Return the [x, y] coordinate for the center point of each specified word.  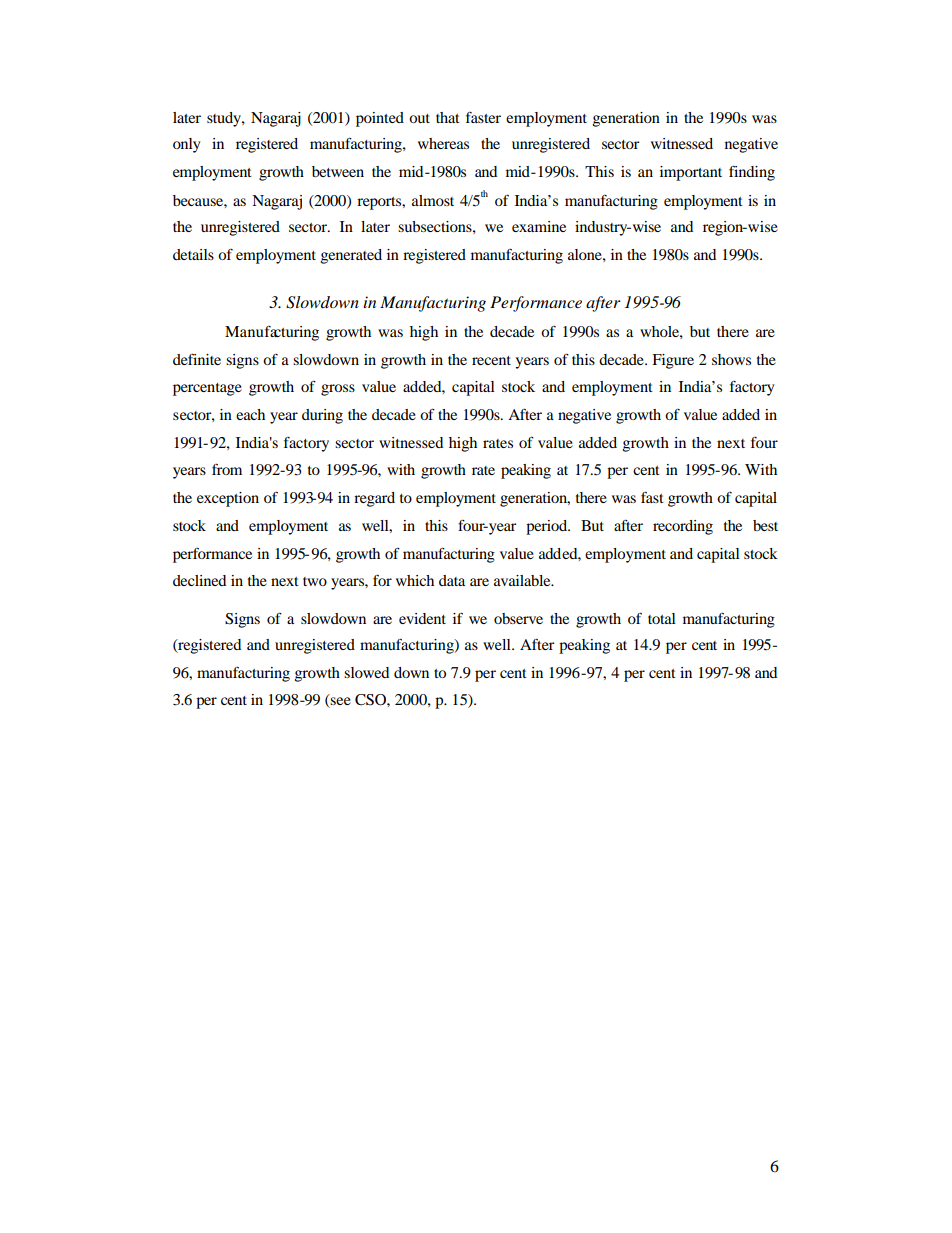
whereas [443, 143]
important [691, 173]
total [662, 618]
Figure [673, 361]
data [452, 580]
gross [338, 390]
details [193, 254]
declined [199, 580]
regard [374, 499]
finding [752, 173]
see [340, 702]
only [187, 145]
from [227, 469]
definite [197, 359]
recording [683, 527]
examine [539, 226]
